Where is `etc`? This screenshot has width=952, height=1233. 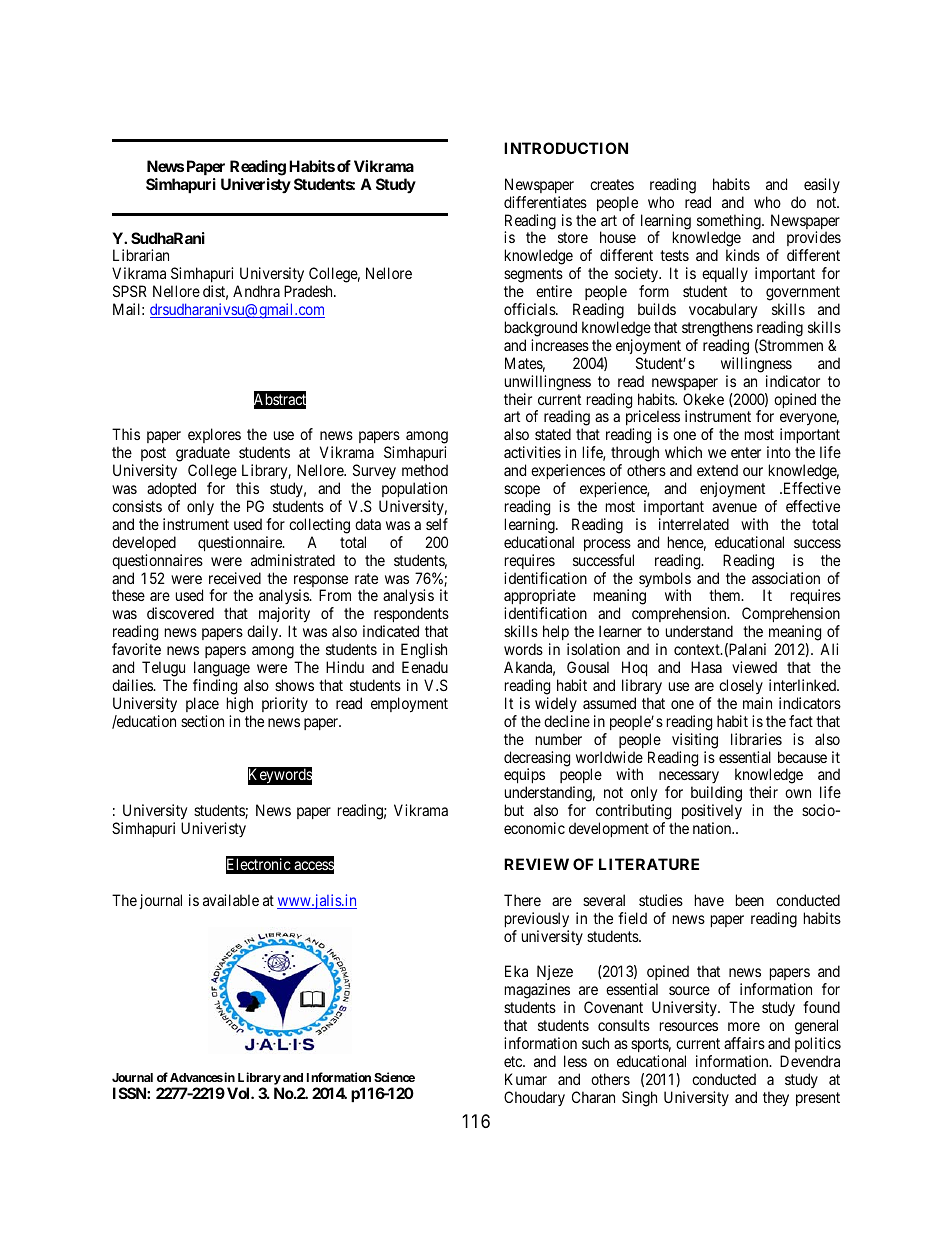
etc is located at coordinates (514, 1061).
